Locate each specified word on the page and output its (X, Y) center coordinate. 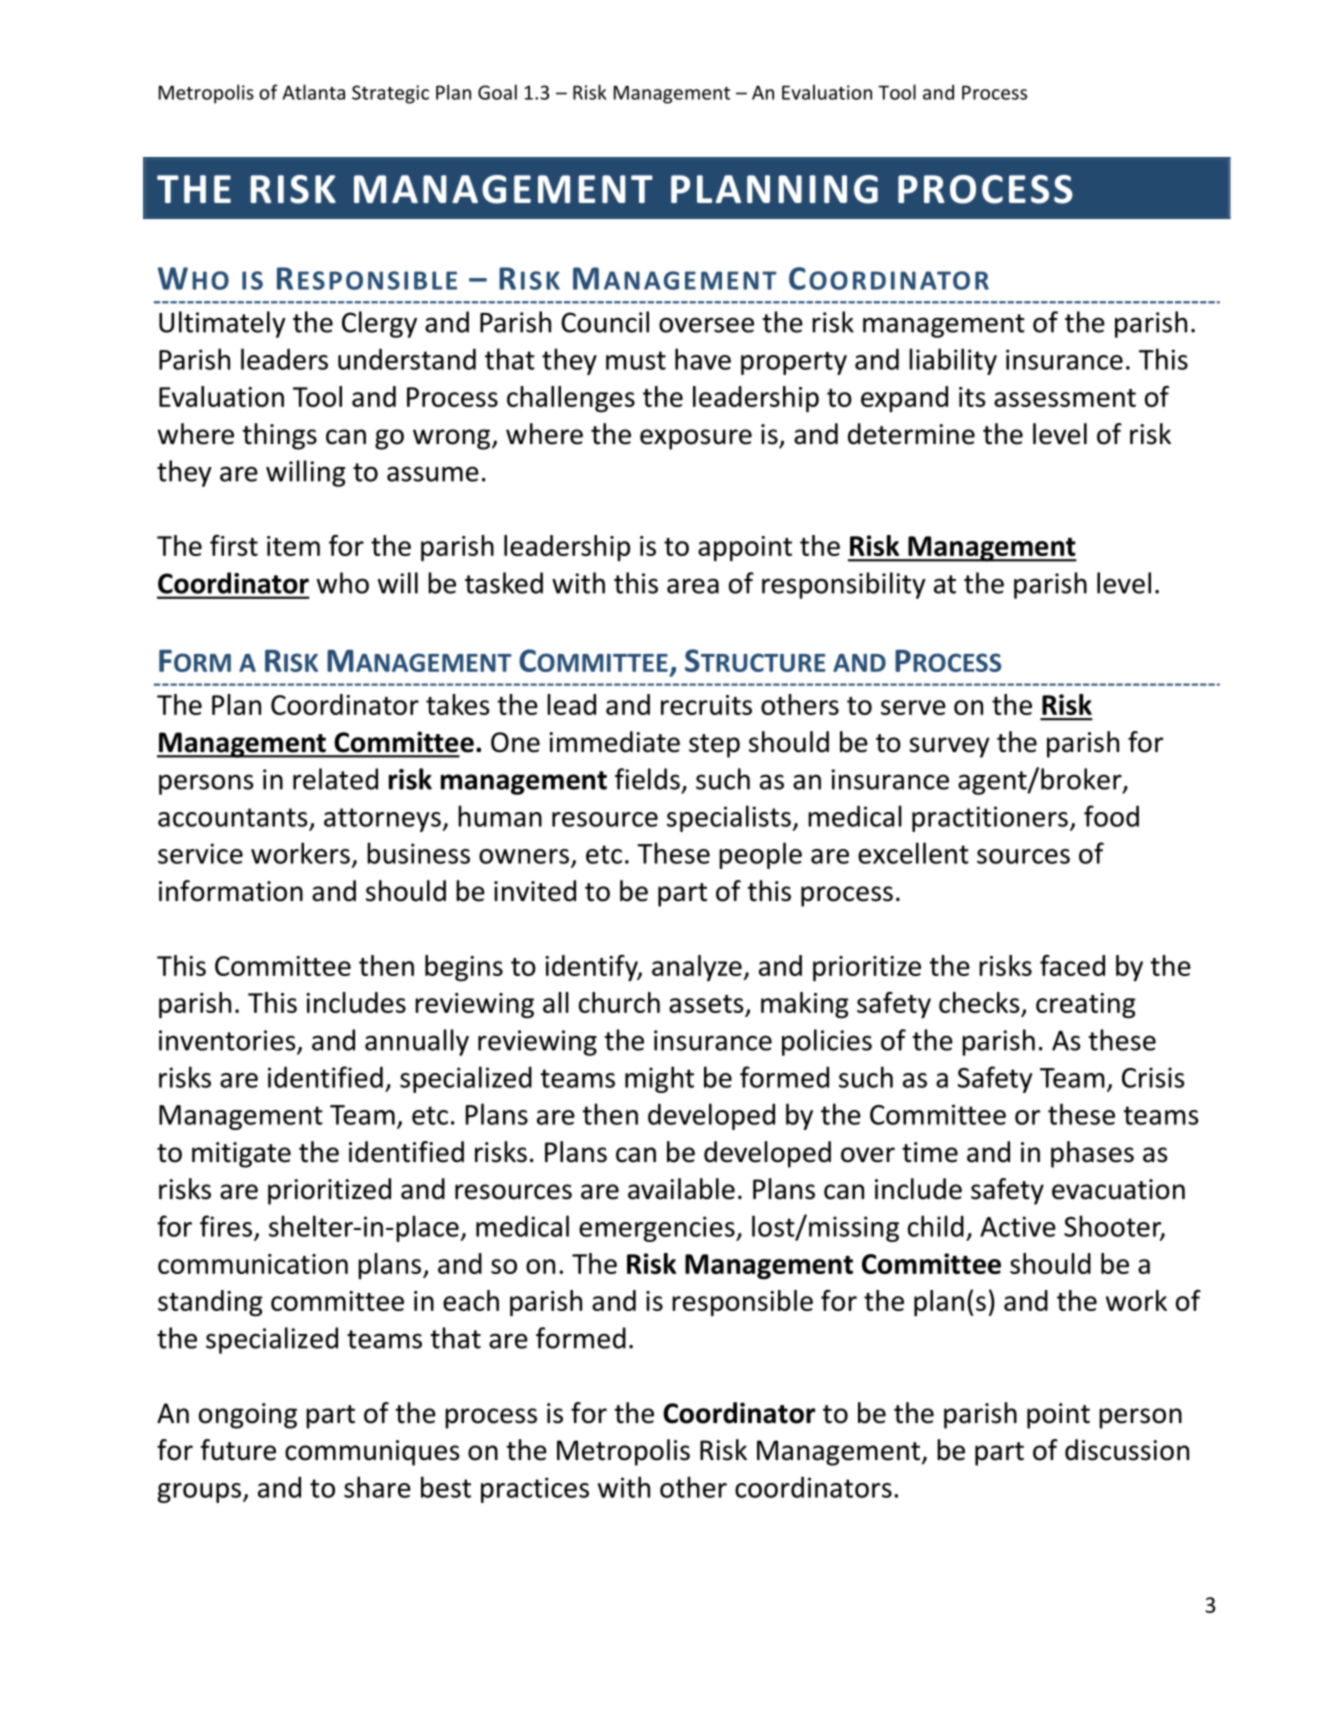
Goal (497, 92)
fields (647, 779)
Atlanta (314, 92)
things (279, 436)
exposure (696, 439)
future (238, 1450)
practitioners (990, 819)
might (659, 1079)
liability (953, 361)
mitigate (241, 1155)
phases (1092, 1154)
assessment (1065, 398)
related (335, 779)
